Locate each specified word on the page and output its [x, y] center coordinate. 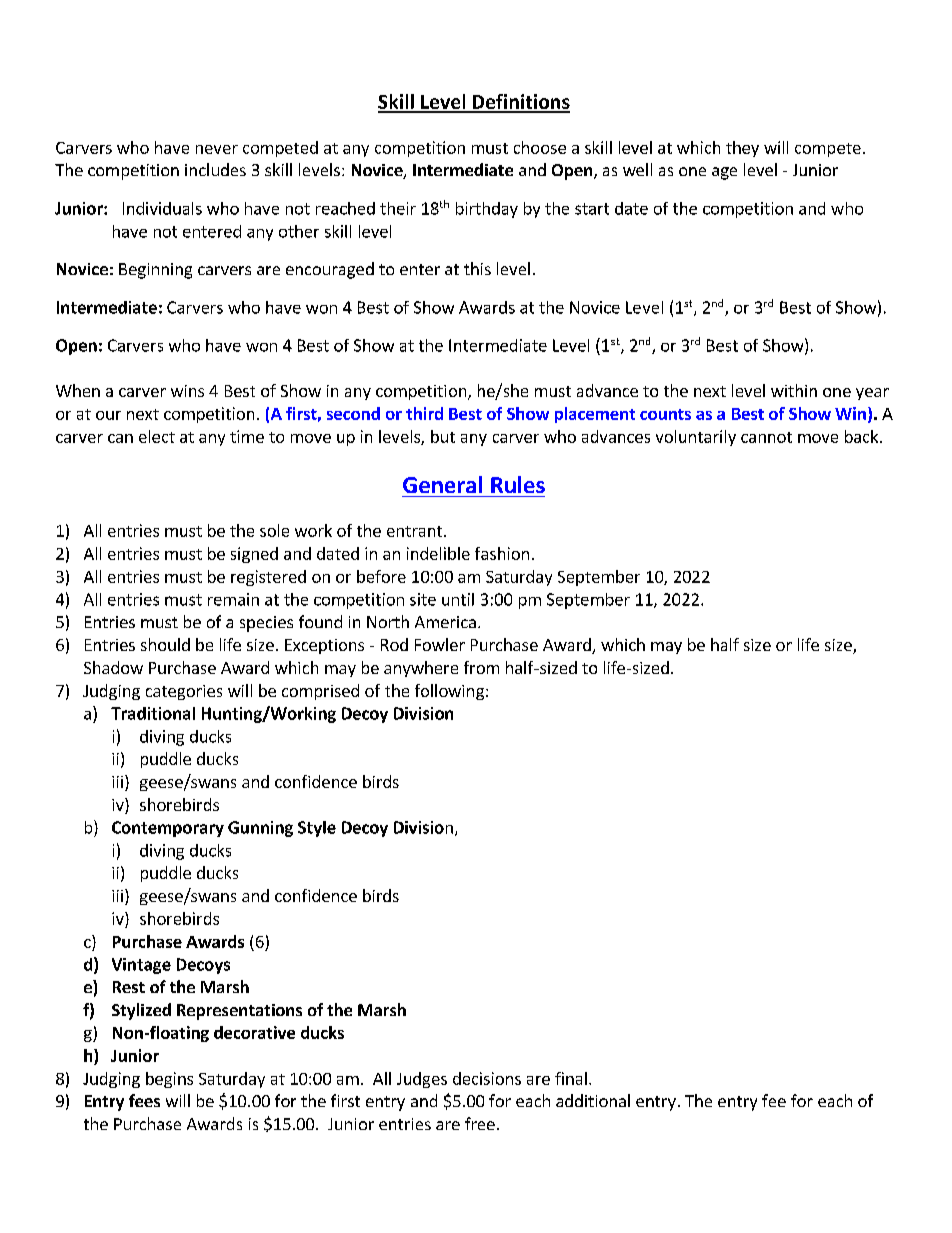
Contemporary [168, 829]
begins [169, 1080]
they [742, 149]
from [481, 667]
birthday [487, 210]
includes [215, 169]
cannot [766, 437]
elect [157, 436]
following [449, 692]
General [442, 484]
